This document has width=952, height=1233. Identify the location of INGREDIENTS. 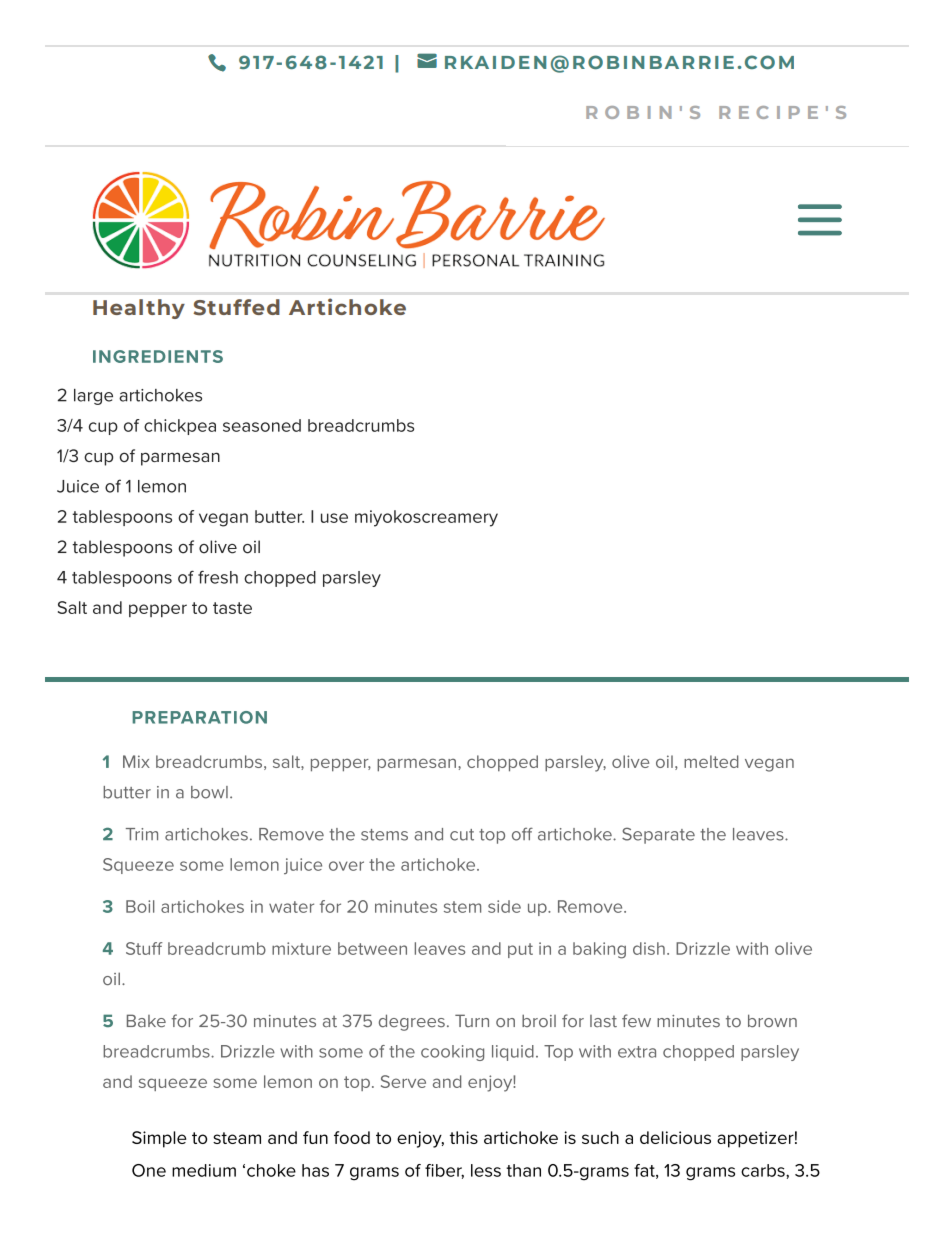
(158, 356).
